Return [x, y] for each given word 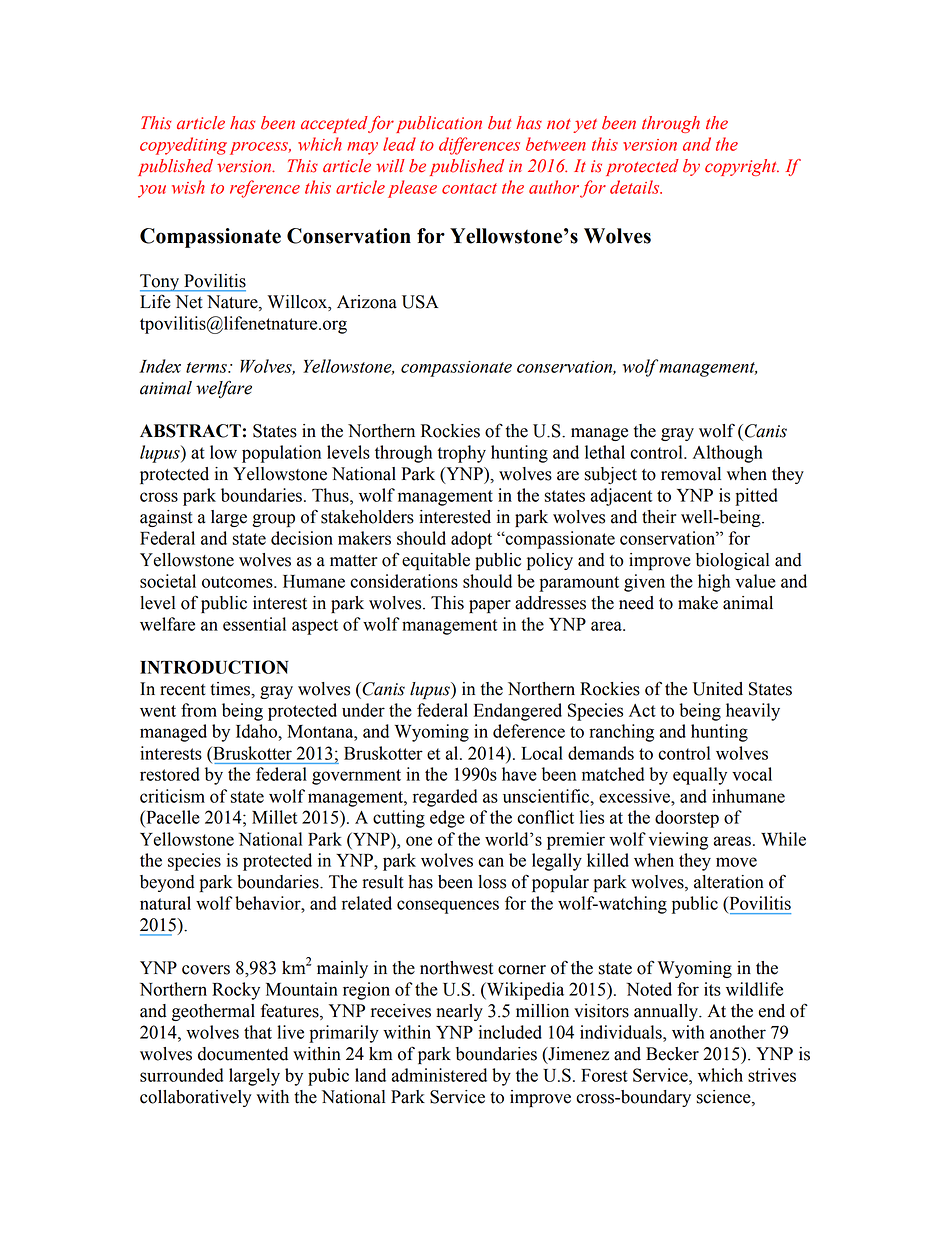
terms [207, 367]
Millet [274, 817]
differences [479, 146]
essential [254, 624]
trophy [461, 454]
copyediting [183, 146]
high [714, 583]
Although [728, 454]
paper [490, 606]
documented [243, 1054]
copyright [742, 167]
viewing [678, 841]
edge [447, 819]
